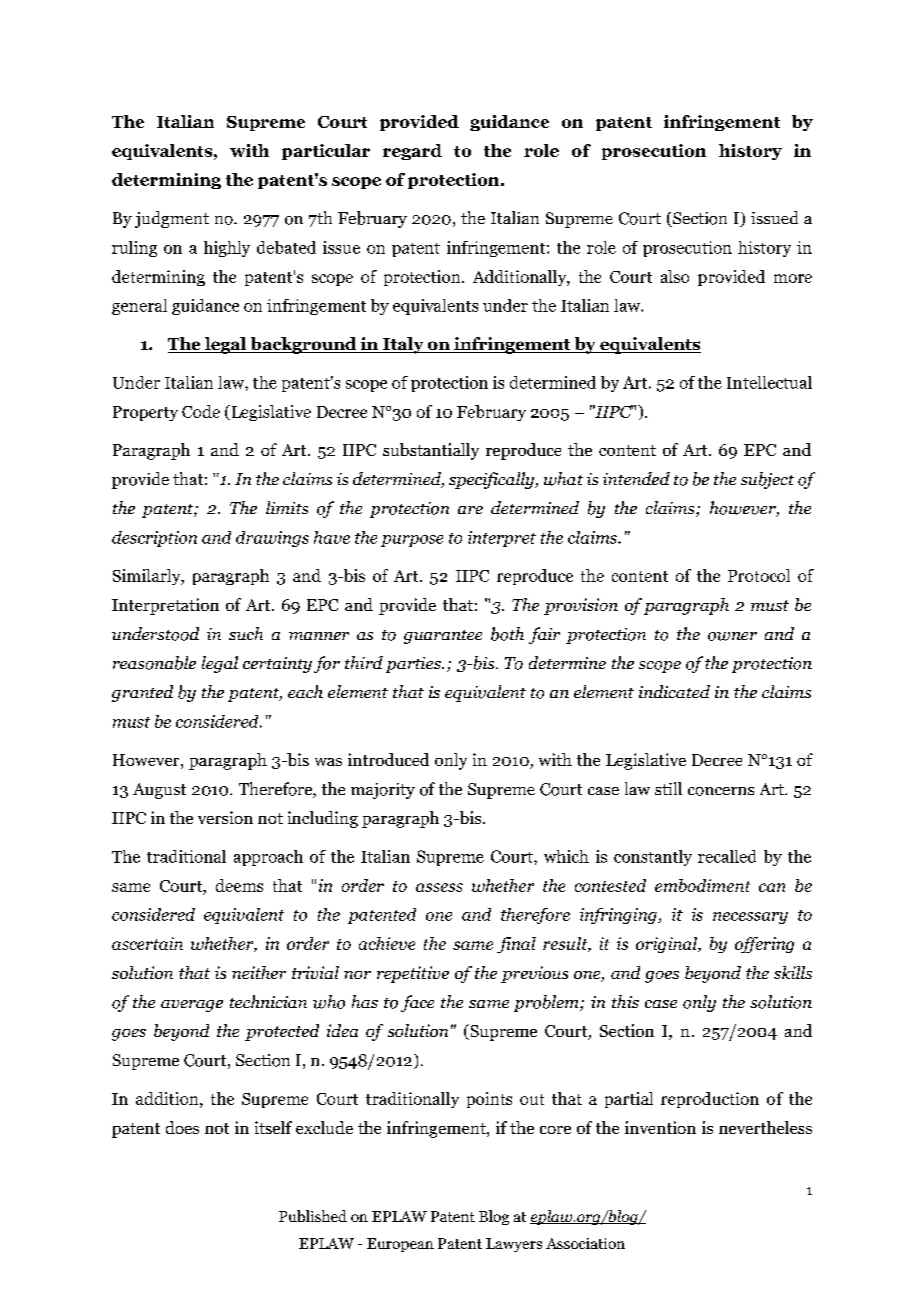 The height and width of the screenshot is (1307, 924). Describe the element at coordinates (514, 1245) in the screenshot. I see `Lawyers` at that location.
